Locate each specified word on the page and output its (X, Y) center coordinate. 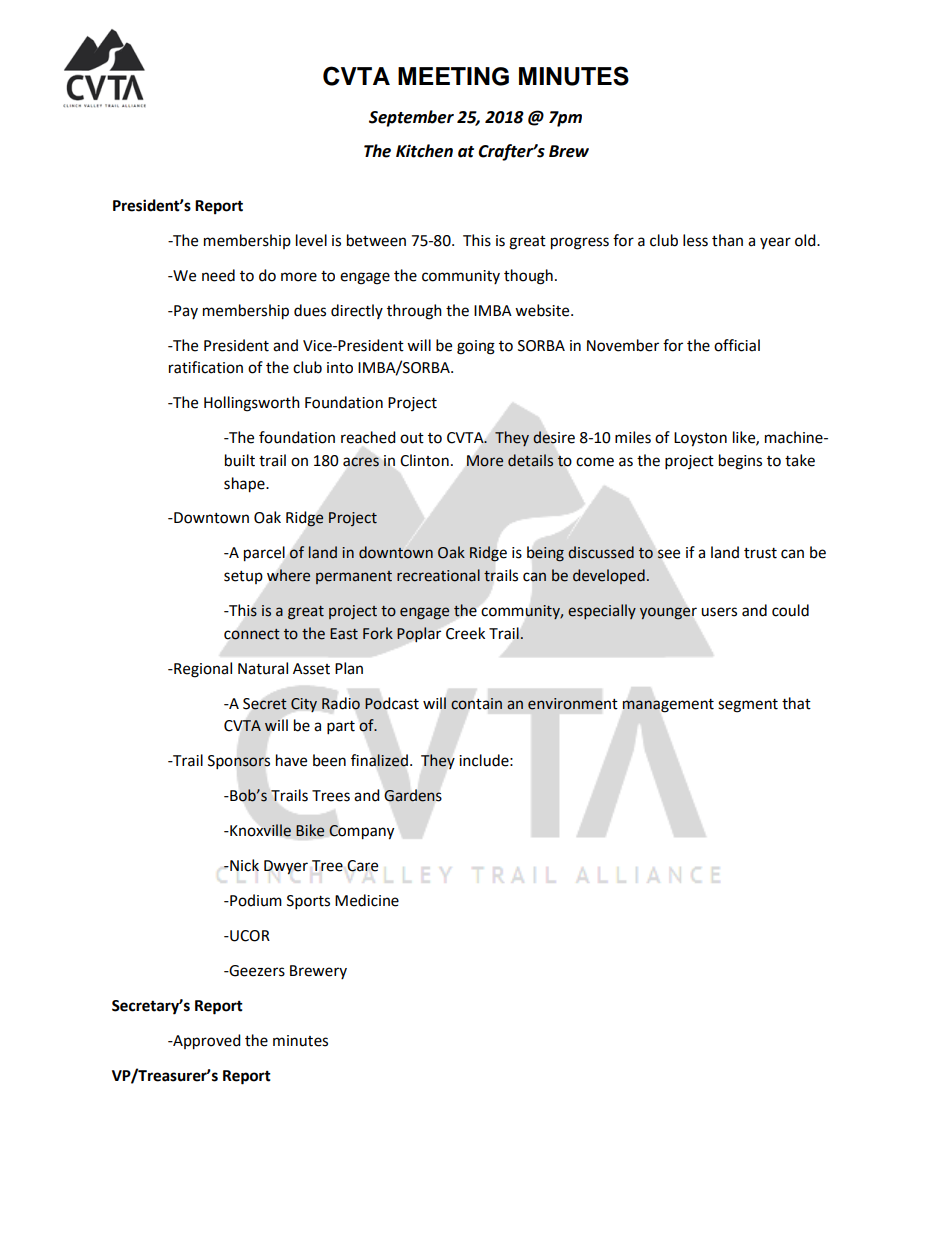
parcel (264, 554)
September (411, 118)
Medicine (367, 900)
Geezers (256, 971)
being (545, 554)
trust (760, 553)
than (727, 240)
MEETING (453, 76)
